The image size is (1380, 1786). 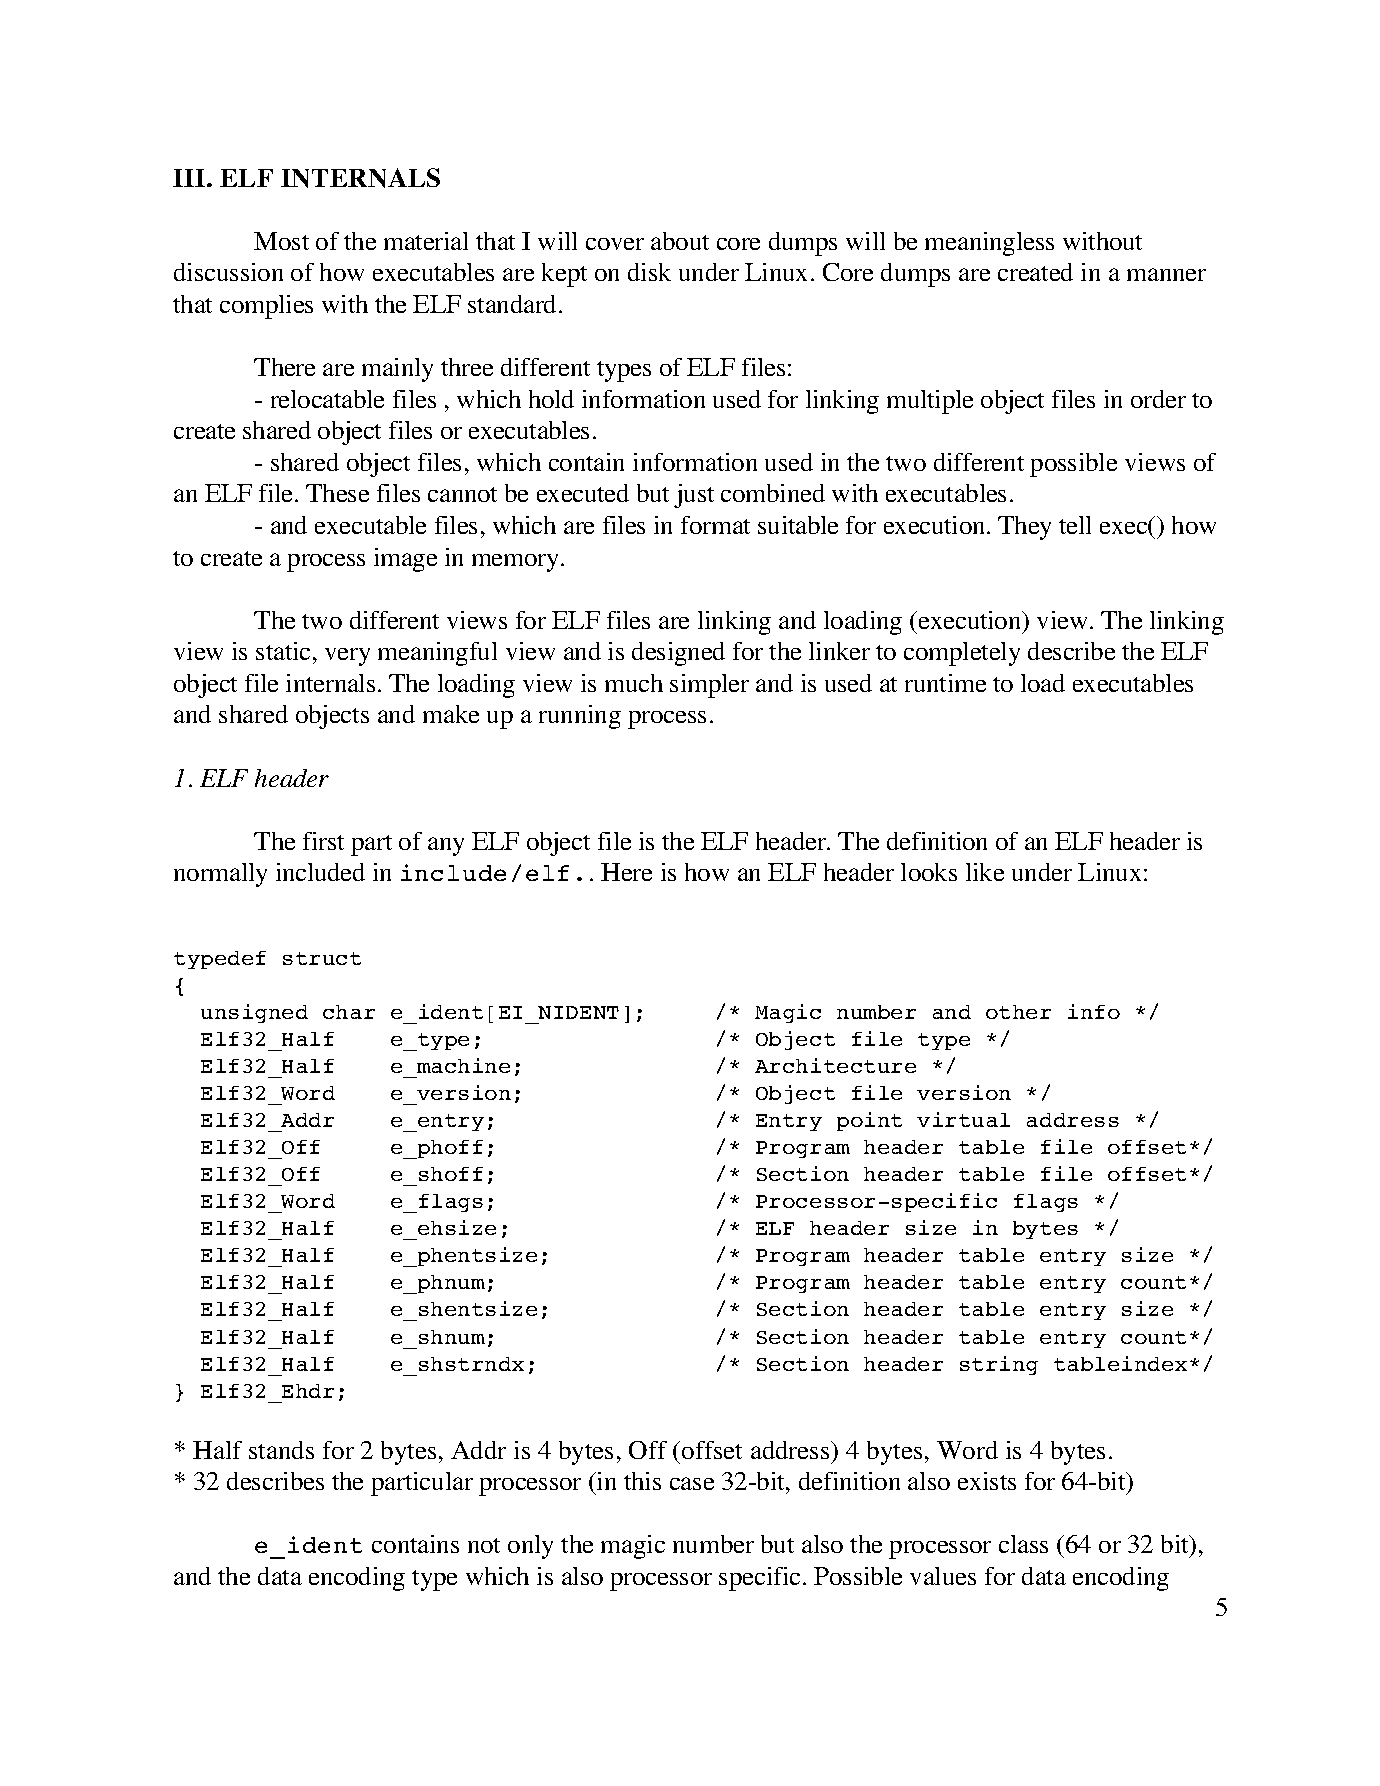 What do you see at coordinates (963, 1119) in the image?
I see `virtual` at bounding box center [963, 1119].
